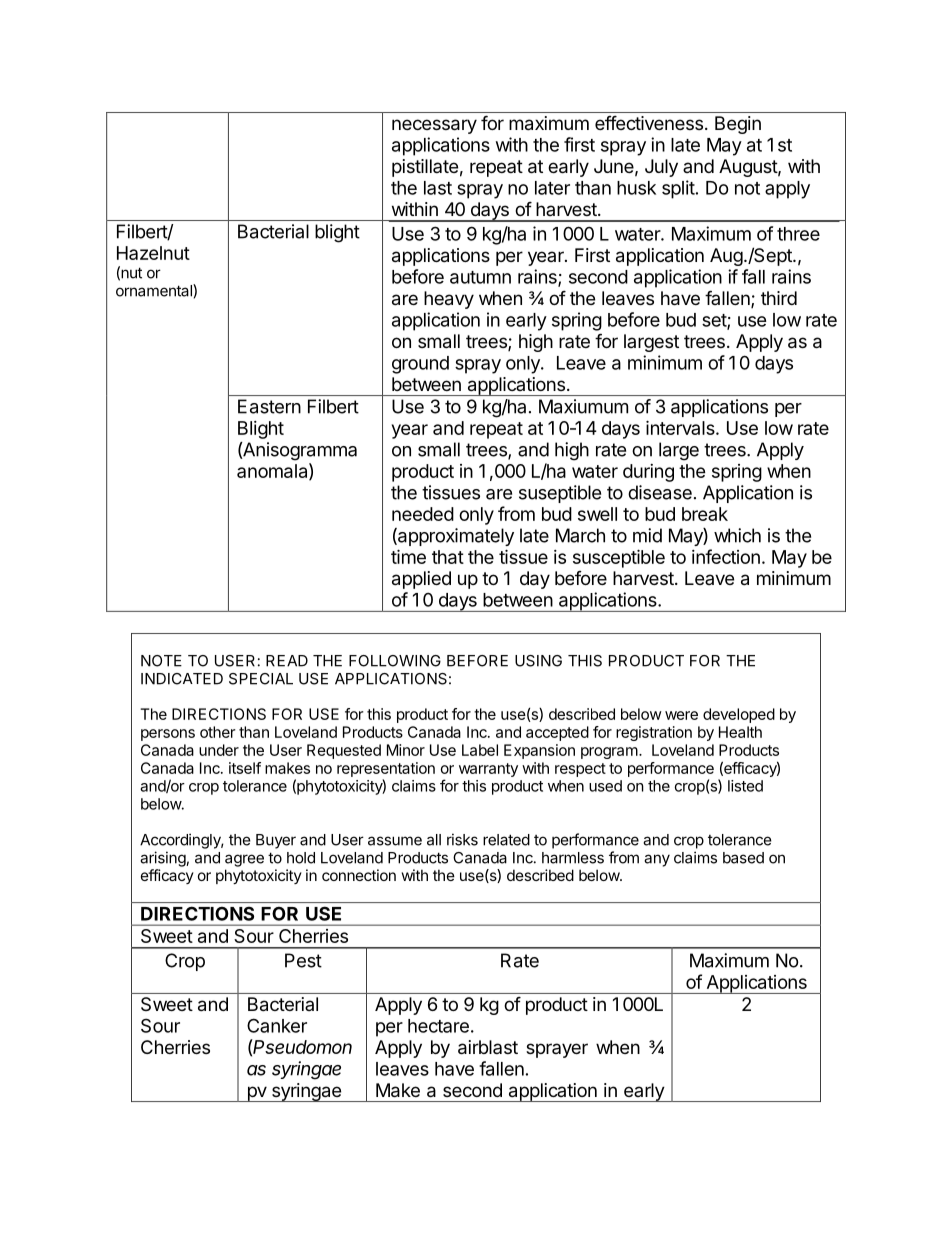 The width and height of the screenshot is (952, 1233). I want to click on set, so click(715, 321).
